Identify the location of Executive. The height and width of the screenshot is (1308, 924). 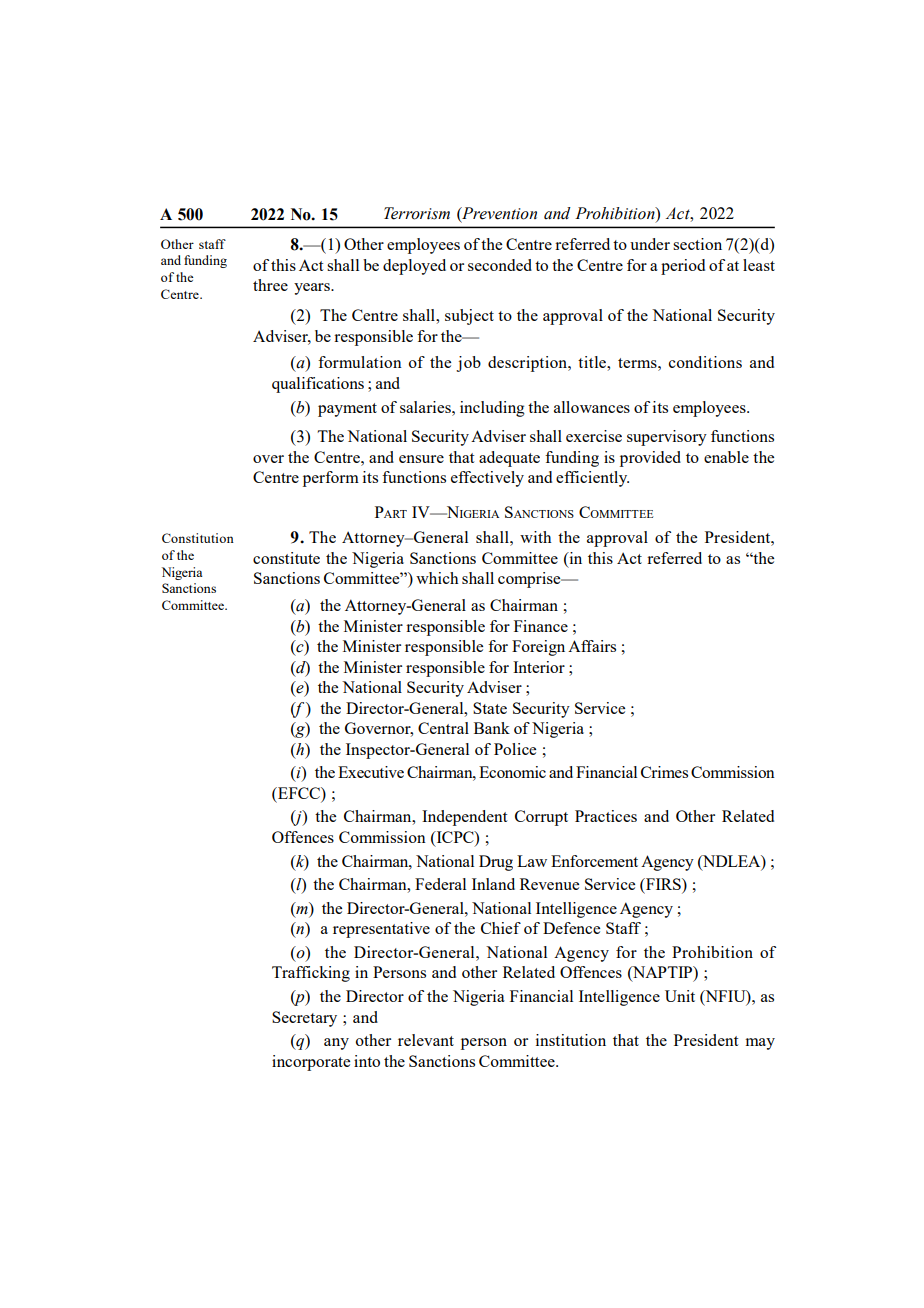
(371, 772).
